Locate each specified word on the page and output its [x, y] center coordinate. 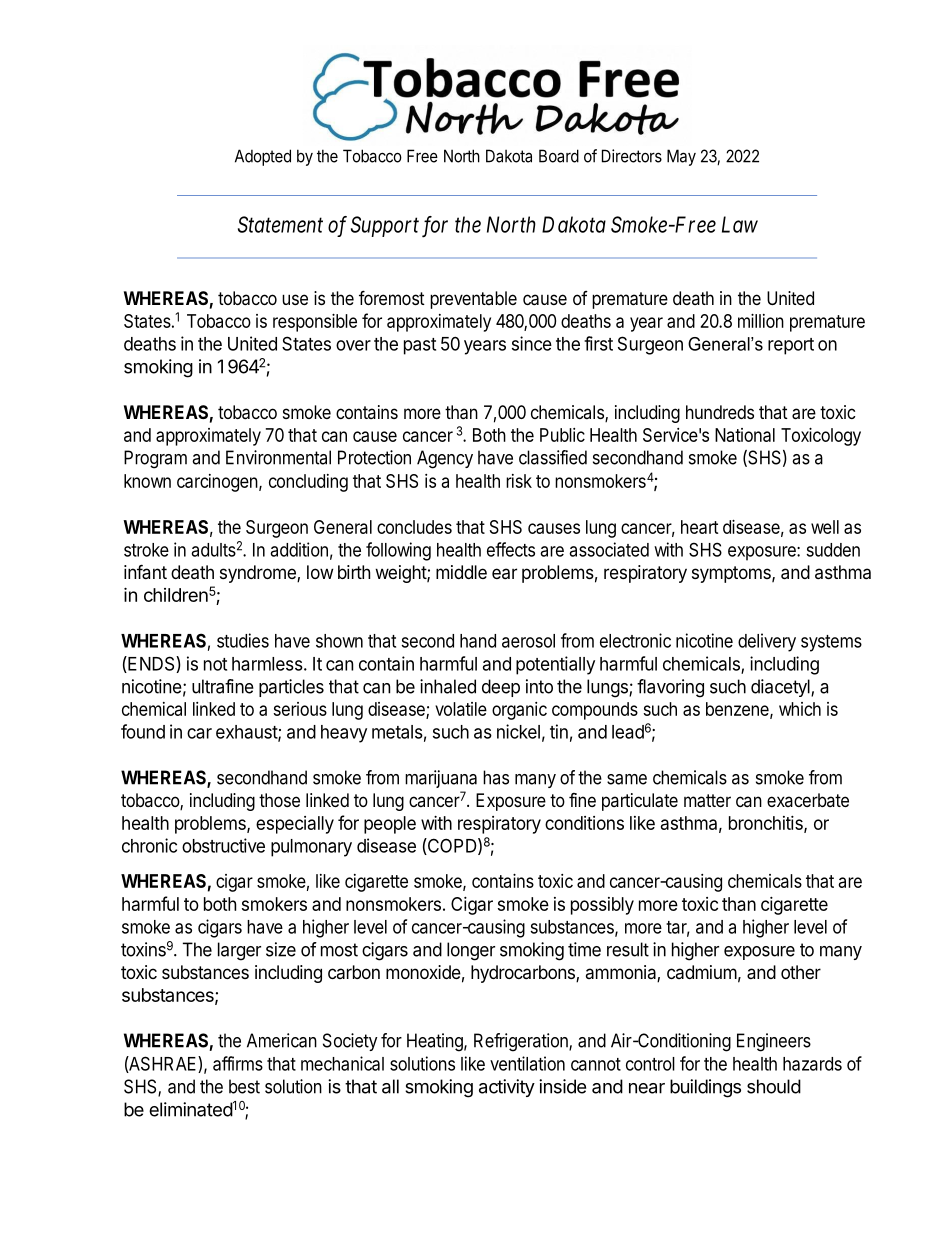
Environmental [278, 457]
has [496, 777]
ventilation [527, 1063]
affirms [238, 1063]
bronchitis [767, 824]
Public [562, 435]
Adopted [263, 157]
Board [559, 156]
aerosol [528, 641]
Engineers [774, 1042]
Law [740, 224]
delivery [767, 642]
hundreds [720, 412]
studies [243, 640]
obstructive [223, 845]
